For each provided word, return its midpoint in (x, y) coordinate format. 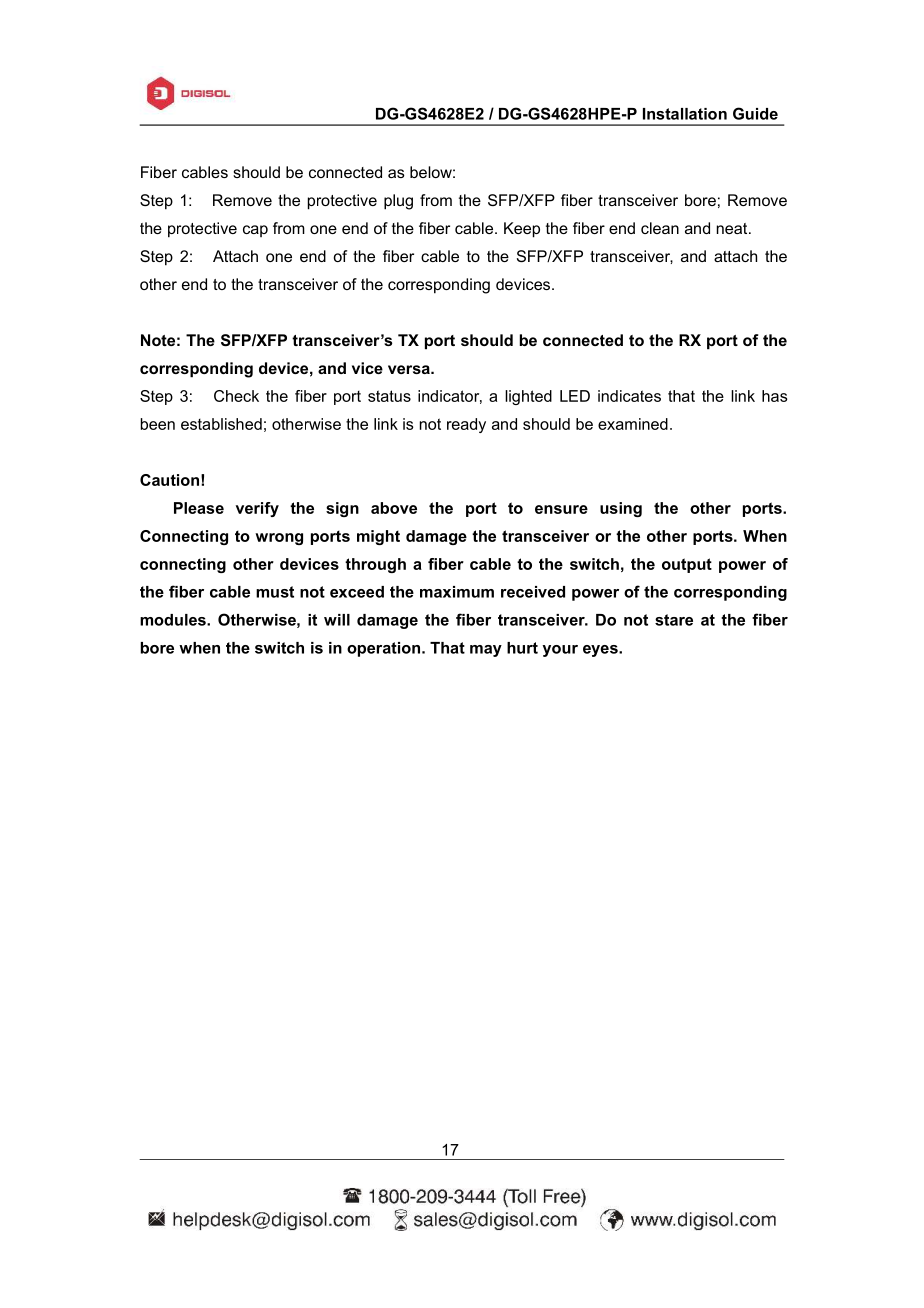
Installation (685, 114)
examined (633, 424)
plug (398, 202)
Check (236, 396)
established (221, 424)
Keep (522, 230)
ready (466, 425)
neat (733, 228)
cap (255, 231)
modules (174, 620)
